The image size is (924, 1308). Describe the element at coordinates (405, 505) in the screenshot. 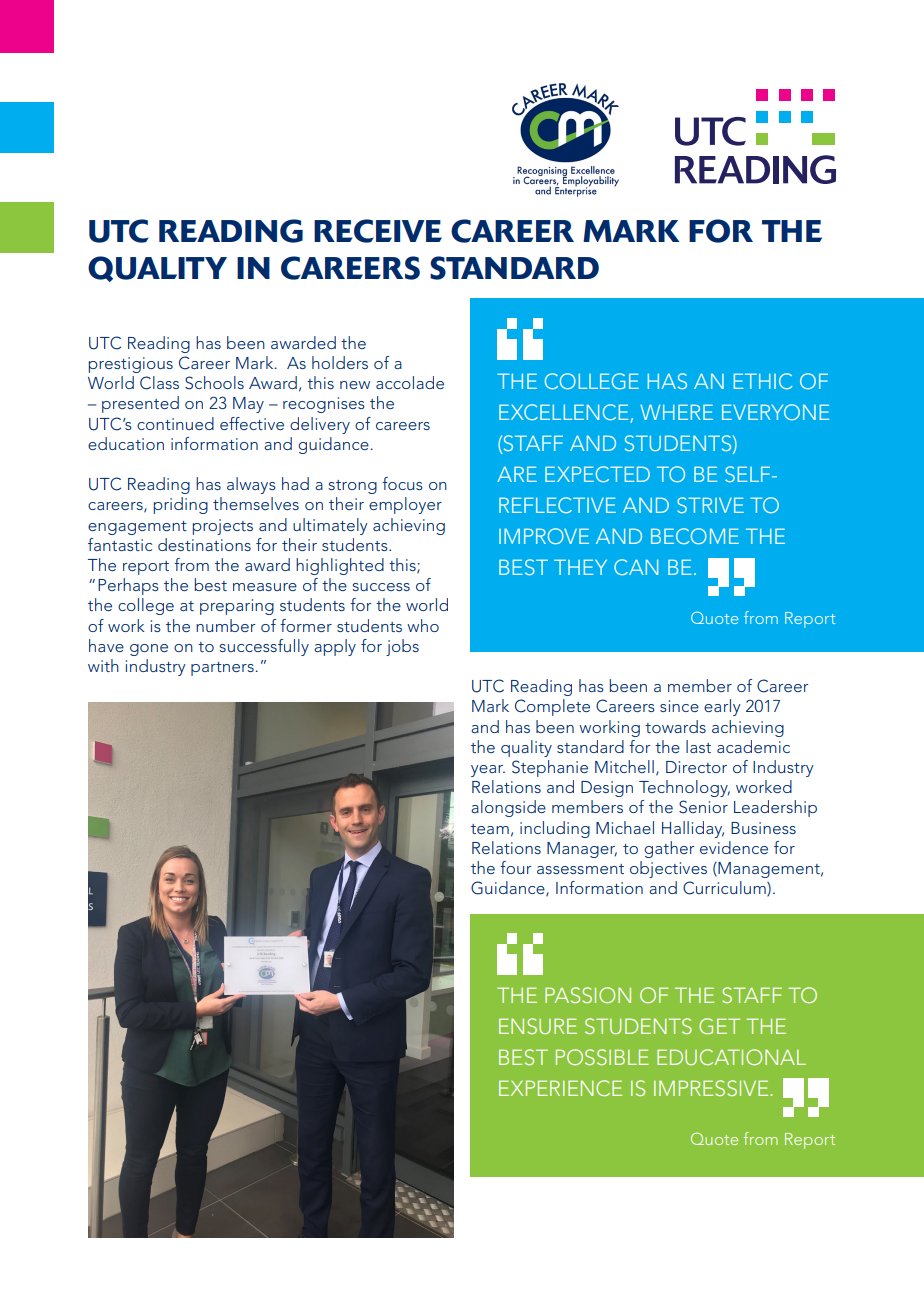

I see `employer` at that location.
